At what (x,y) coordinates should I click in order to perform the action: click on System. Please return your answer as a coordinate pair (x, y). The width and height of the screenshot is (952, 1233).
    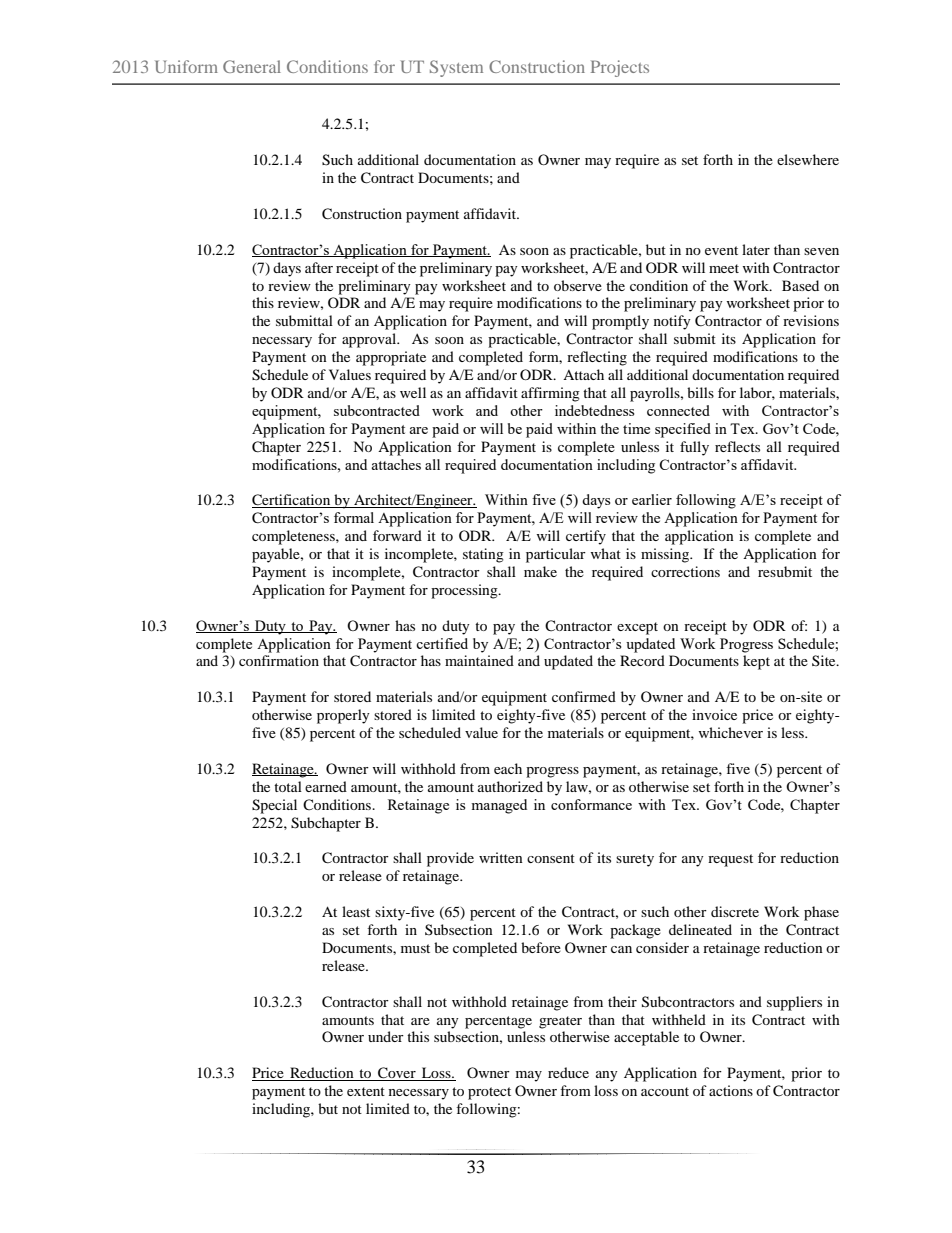
    Looking at the image, I should click on (456, 68).
